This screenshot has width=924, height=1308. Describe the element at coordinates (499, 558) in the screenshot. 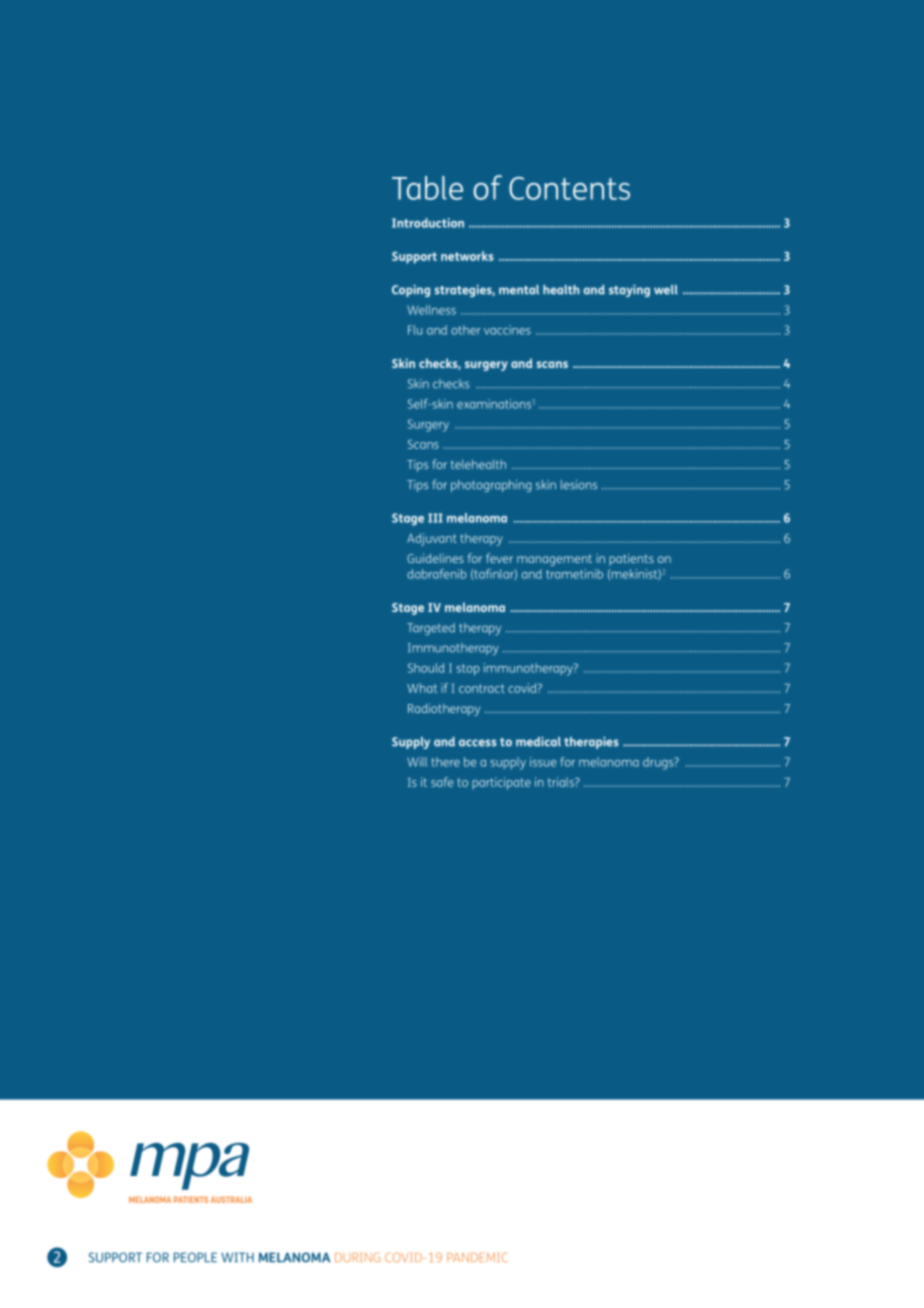

I see `fever` at that location.
